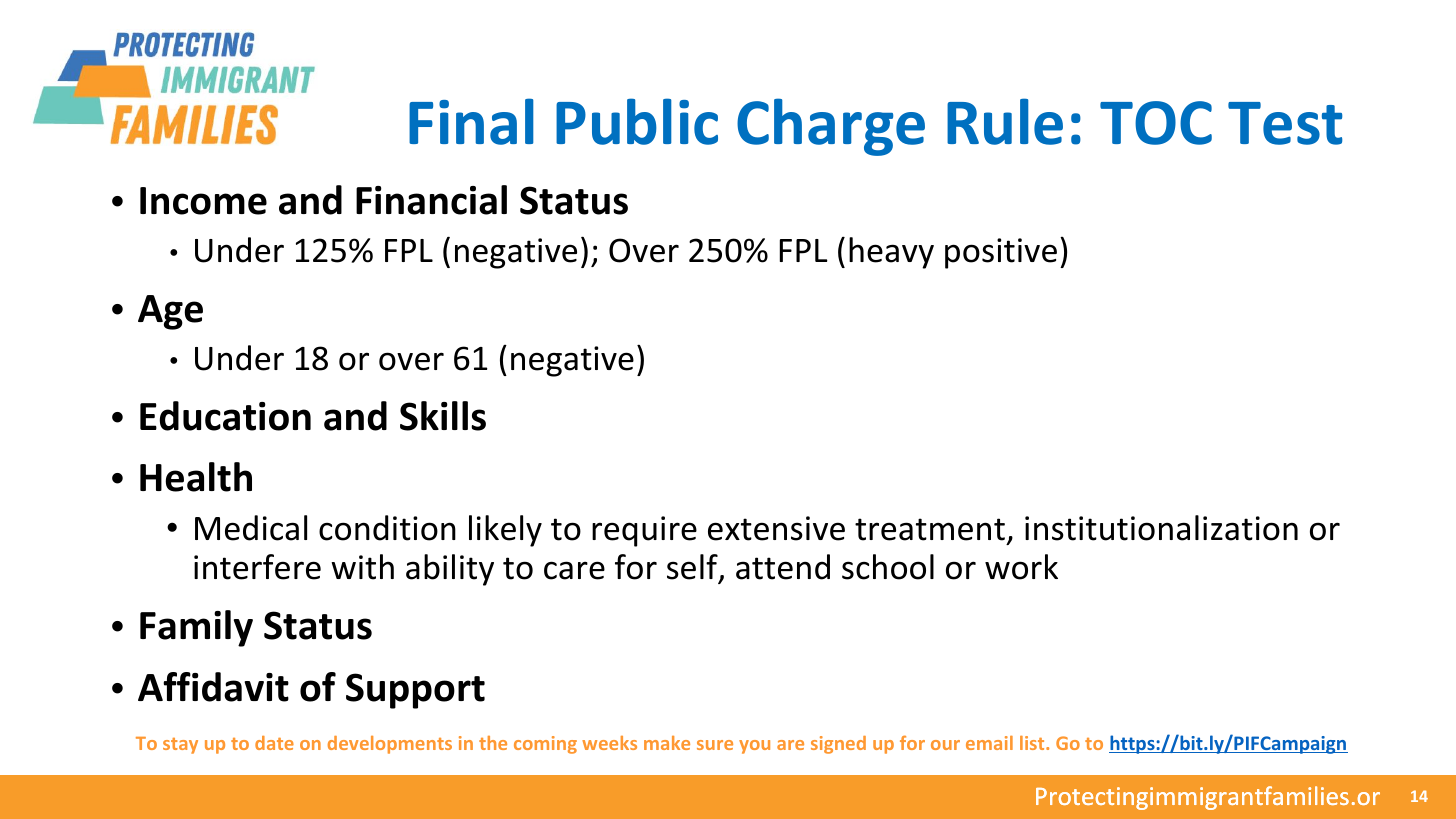  Describe the element at coordinates (715, 745) in the document. I see `sure` at that location.
